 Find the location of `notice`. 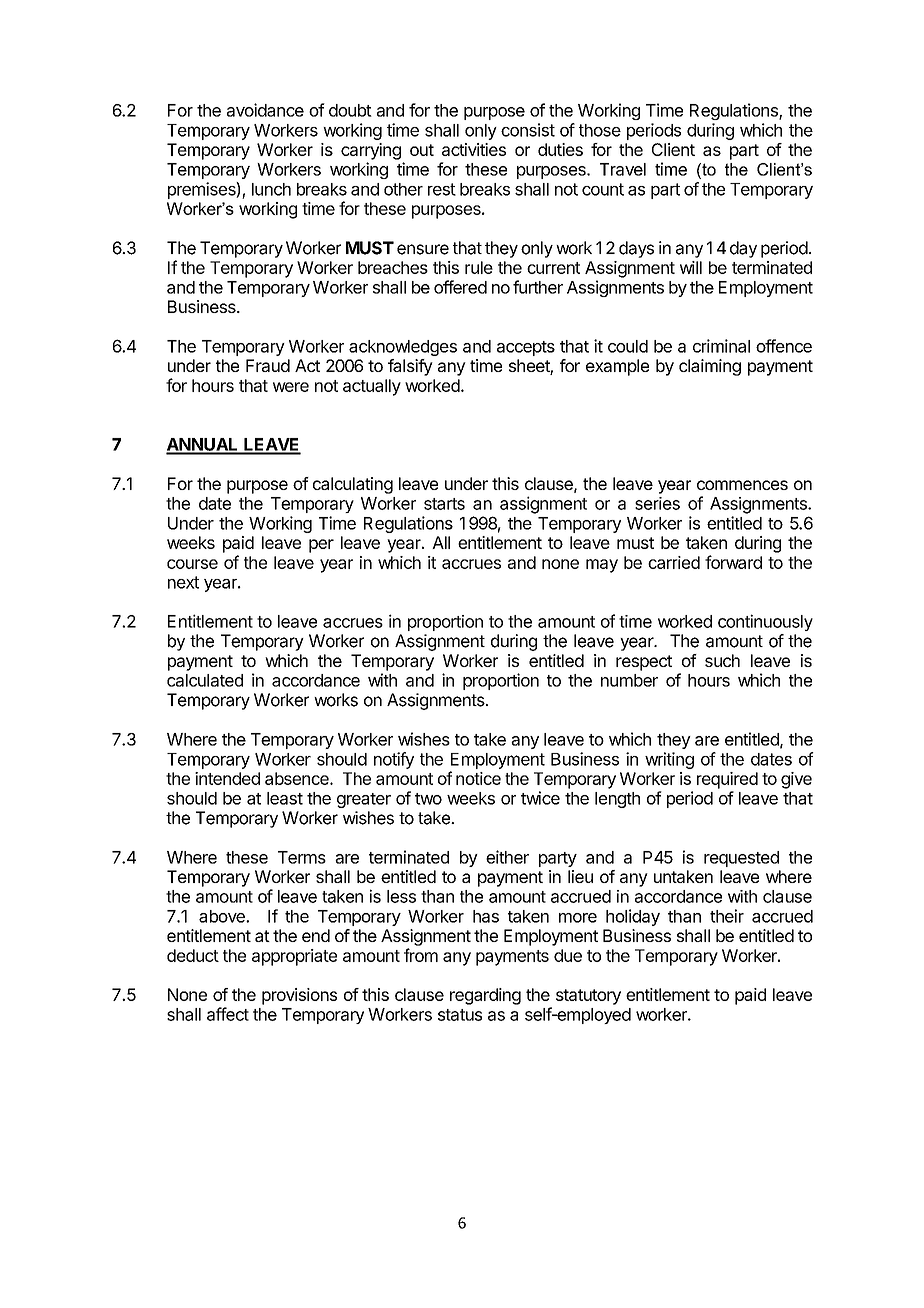

notice is located at coordinates (478, 778).
